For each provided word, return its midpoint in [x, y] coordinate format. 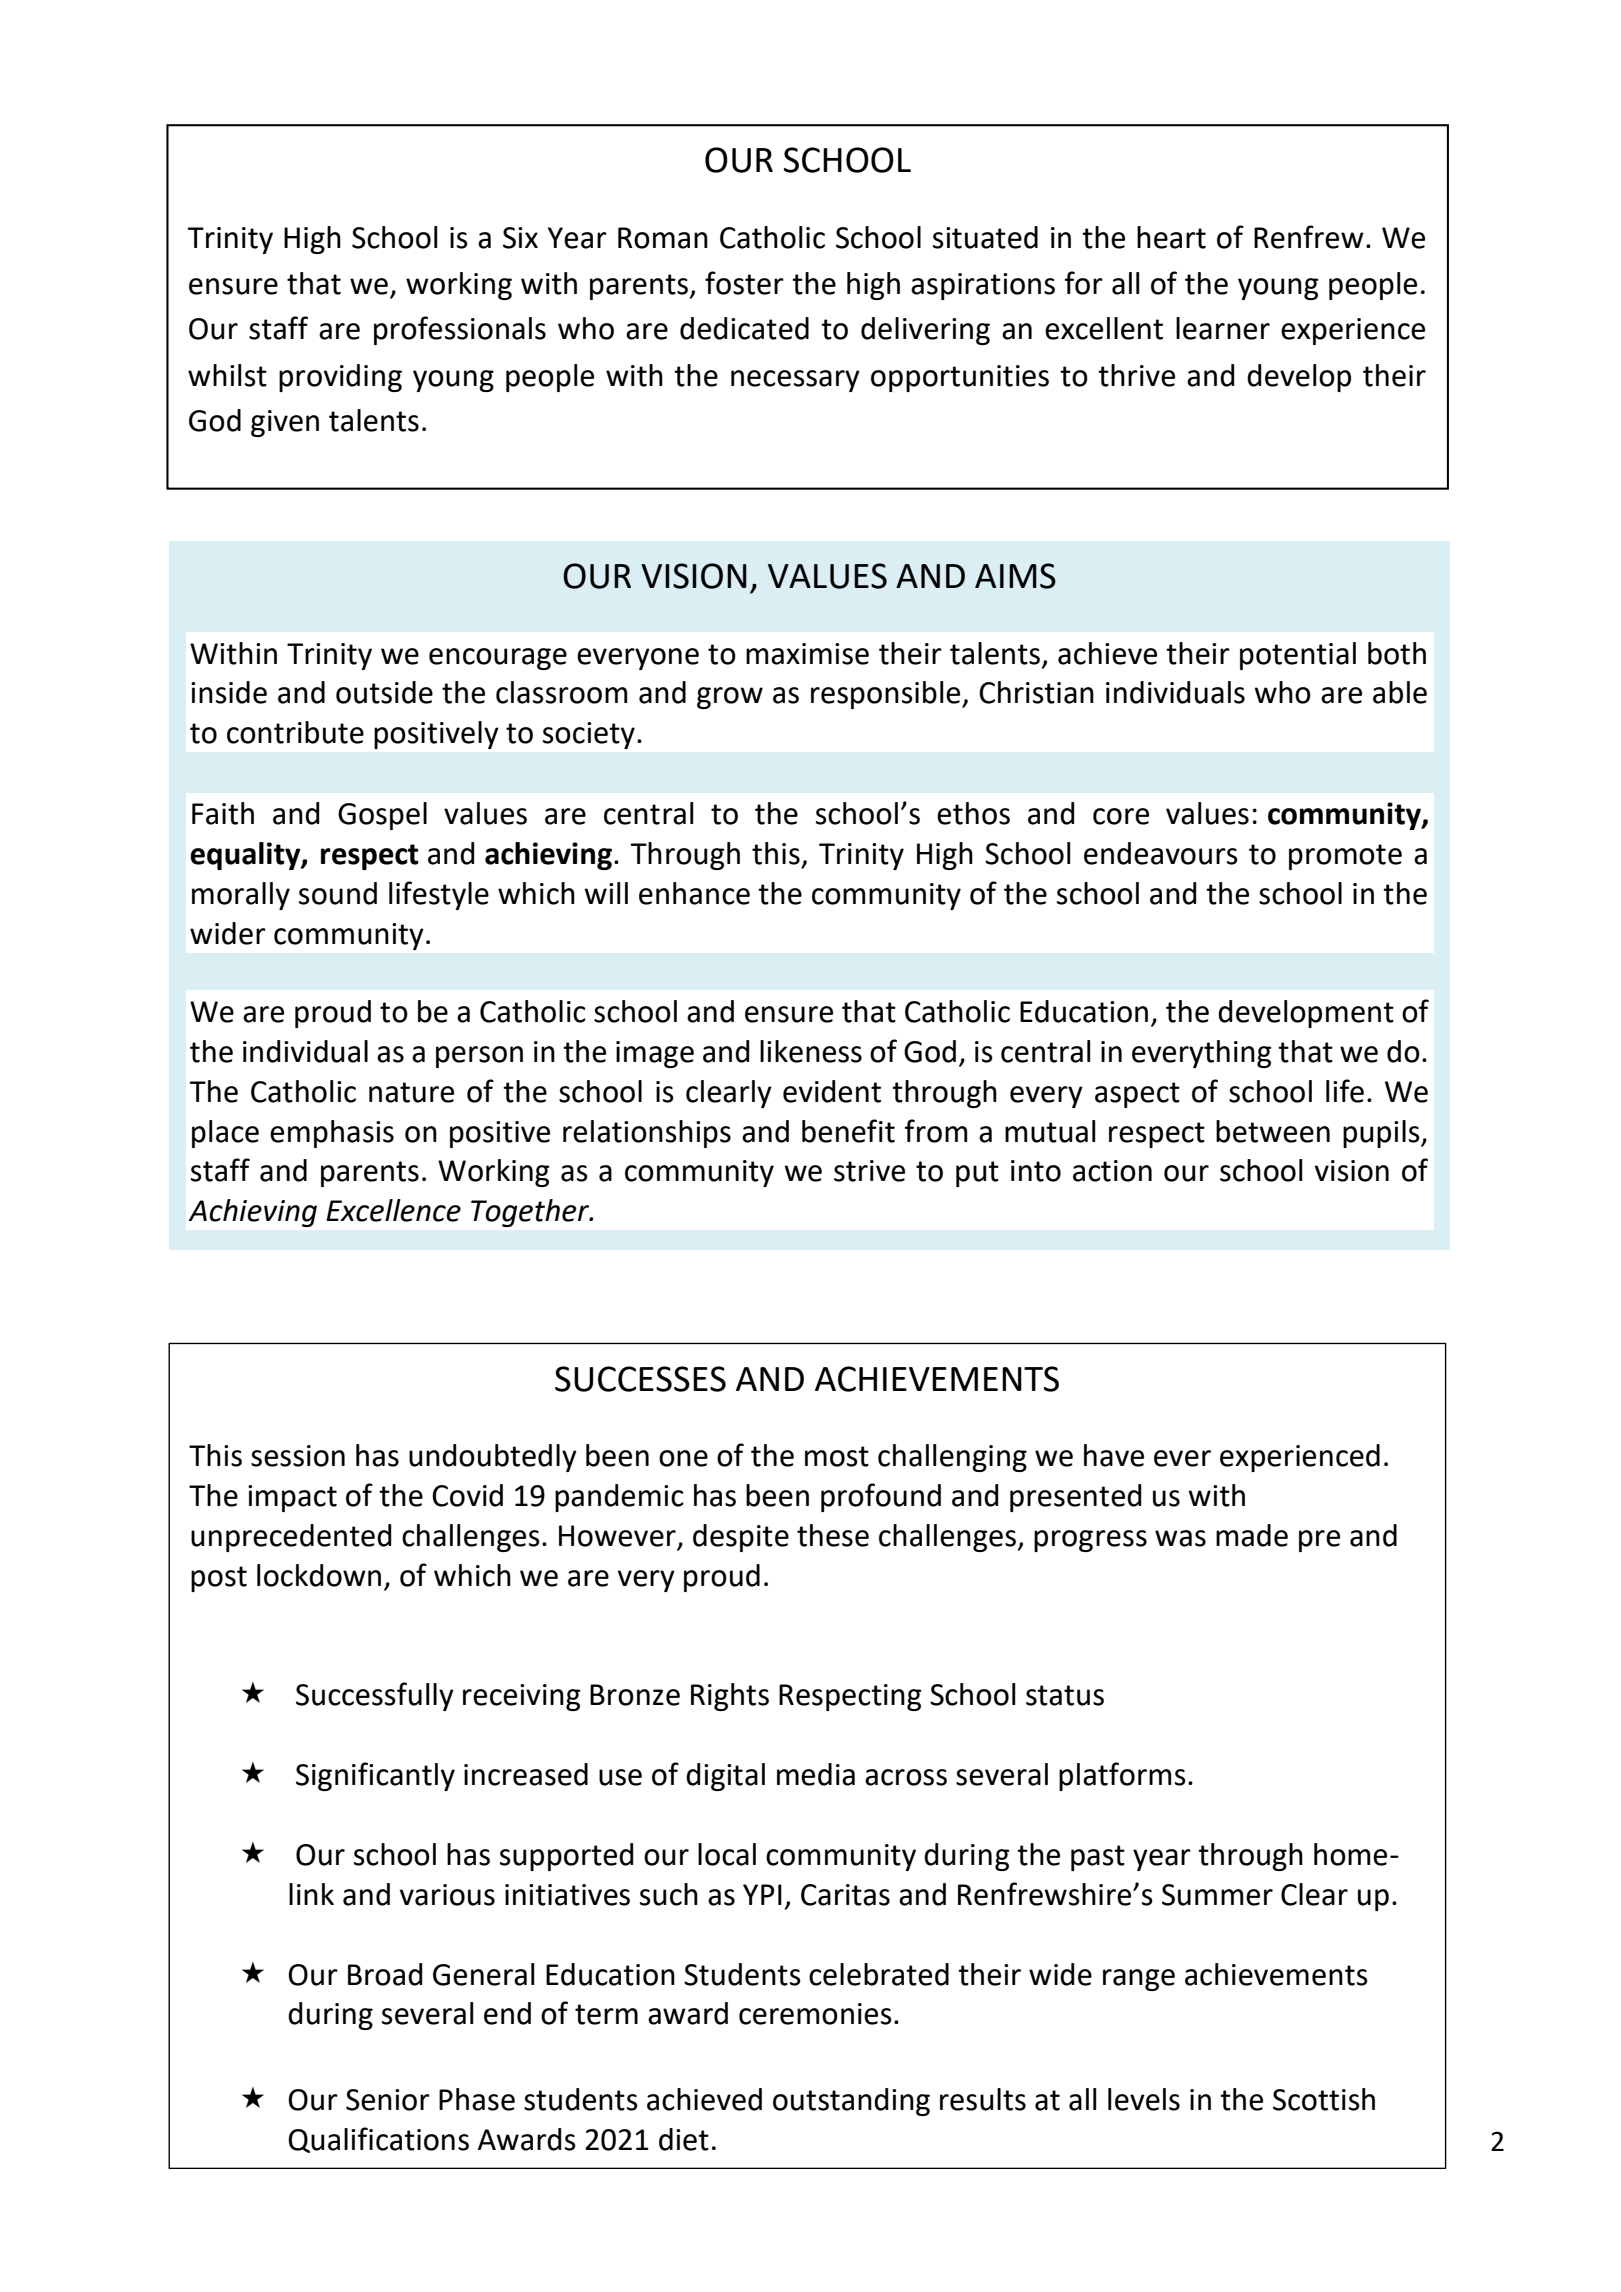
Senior [388, 2100]
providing [340, 378]
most [837, 1456]
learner [1223, 328]
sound [338, 893]
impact [292, 1498]
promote [1345, 857]
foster [744, 283]
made [1252, 1535]
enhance [694, 893]
